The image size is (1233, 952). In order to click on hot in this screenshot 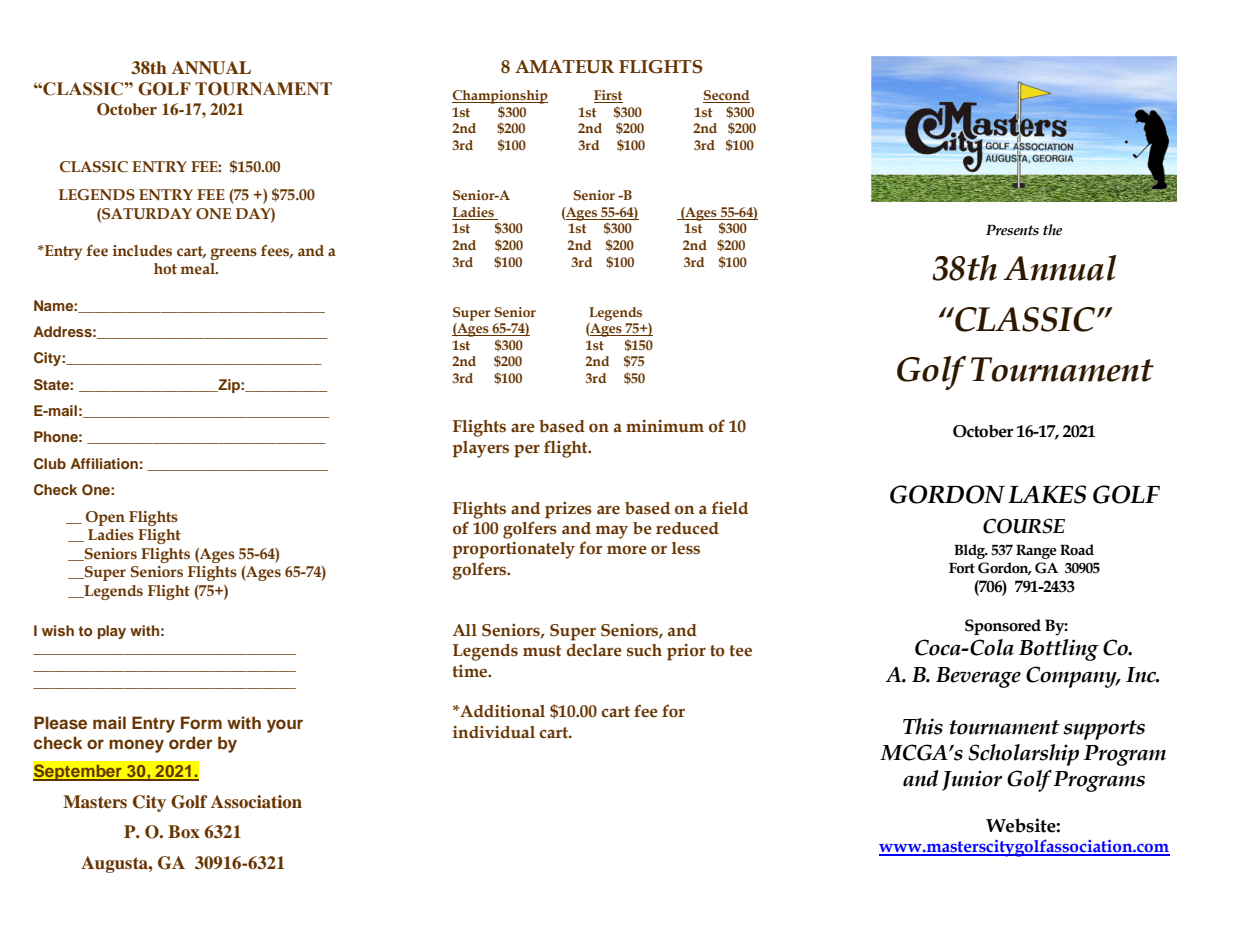, I will do `click(165, 269)`.
